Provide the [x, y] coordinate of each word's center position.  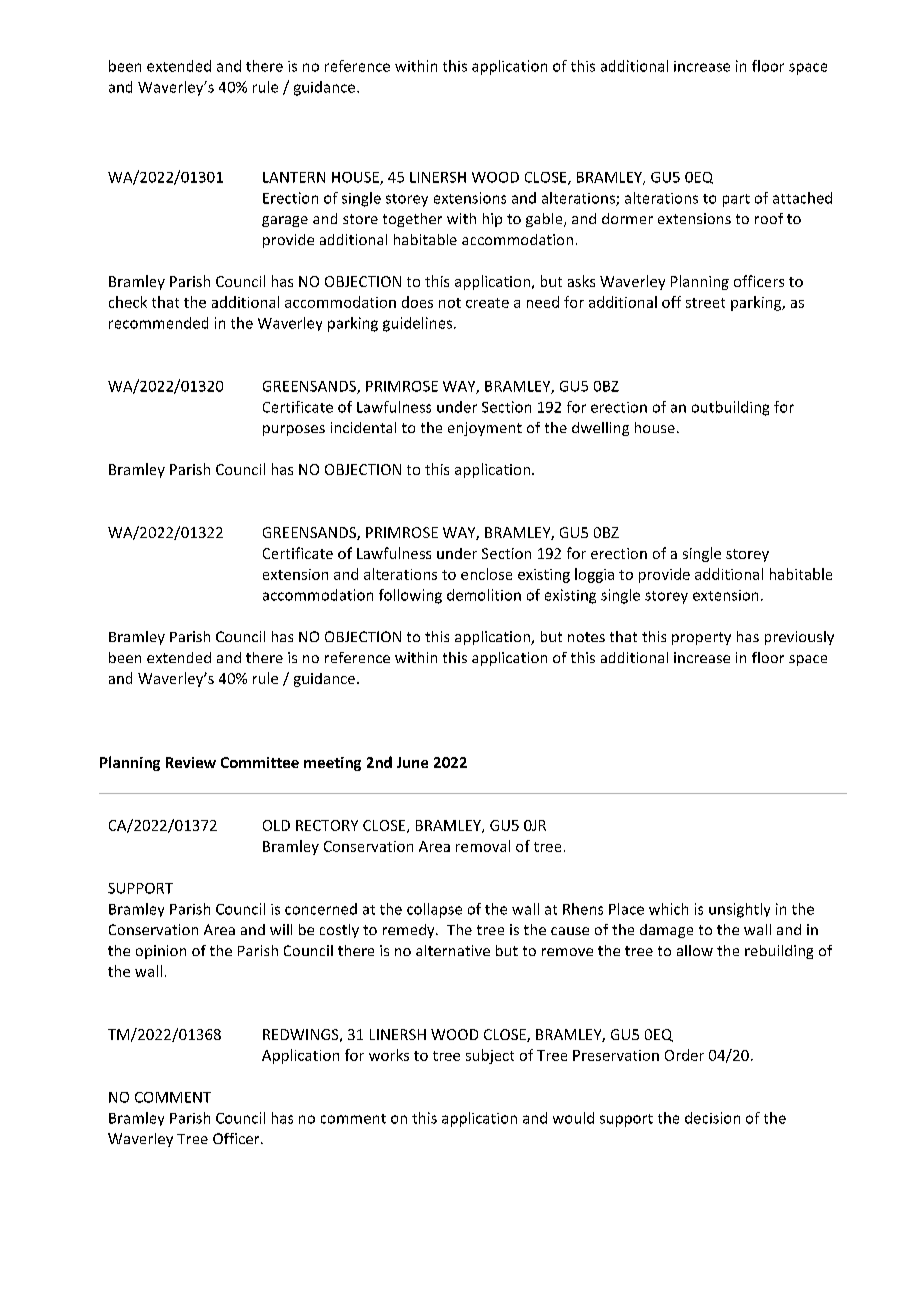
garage [285, 221]
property [701, 638]
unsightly [739, 910]
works [389, 1055]
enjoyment [485, 429]
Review [191, 762]
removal [483, 846]
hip [492, 220]
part [736, 200]
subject [490, 1056]
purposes [294, 430]
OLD [276, 825]
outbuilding [730, 408]
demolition [484, 595]
